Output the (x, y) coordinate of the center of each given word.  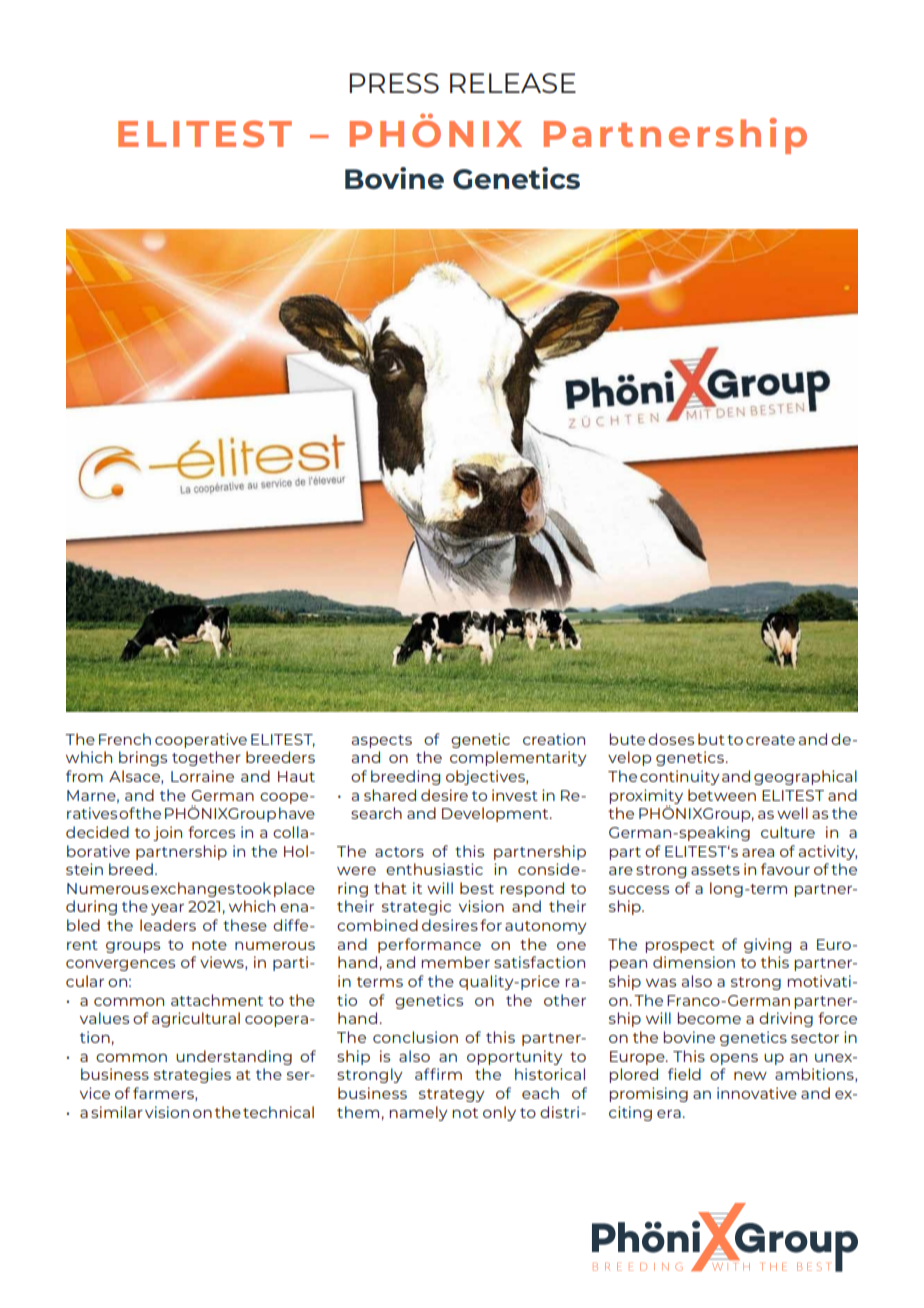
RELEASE (513, 83)
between (722, 795)
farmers (164, 1094)
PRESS (394, 83)
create (770, 740)
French (125, 739)
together (206, 758)
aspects (381, 741)
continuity (679, 777)
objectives (486, 777)
